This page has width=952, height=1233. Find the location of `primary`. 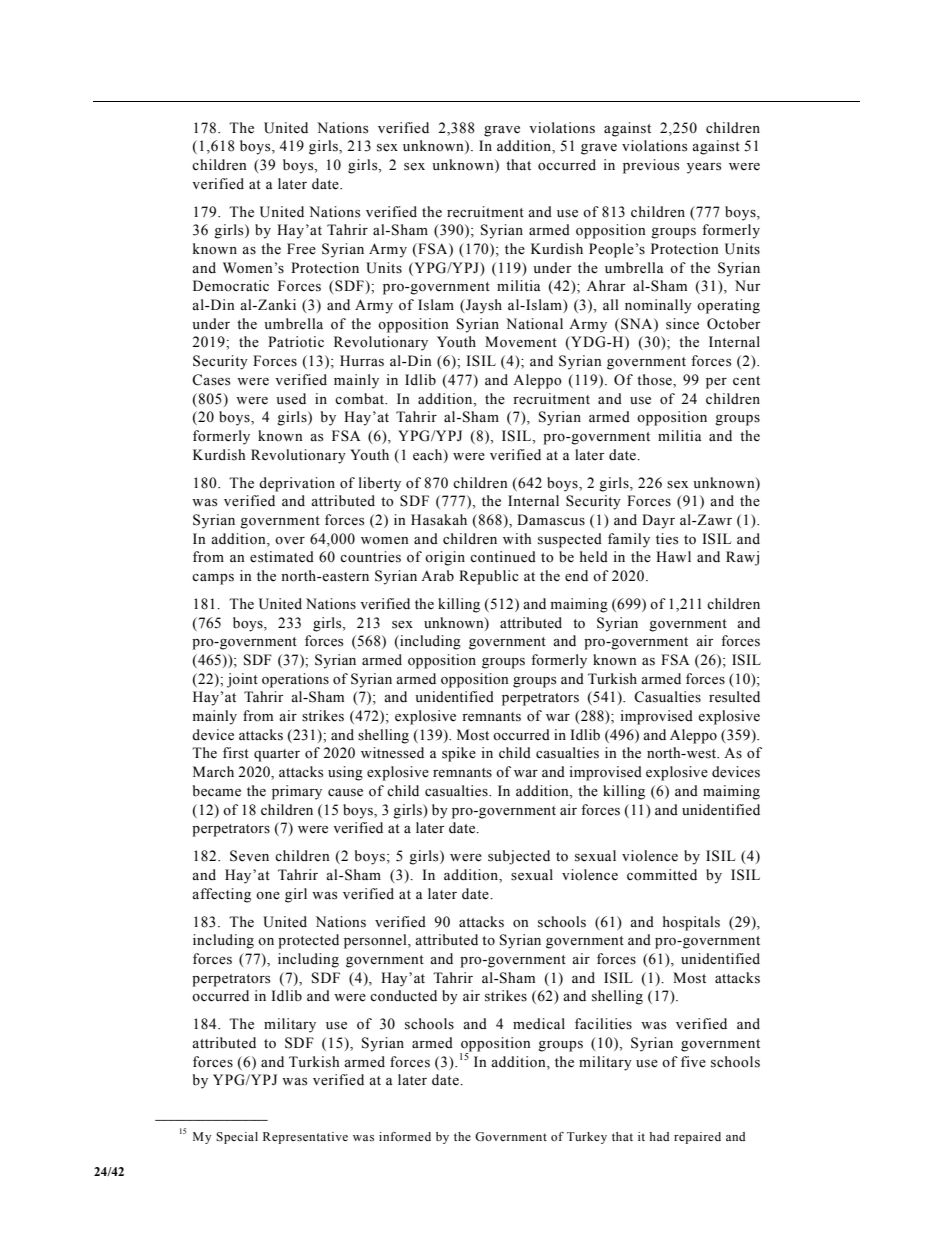

primary is located at coordinates (297, 792).
